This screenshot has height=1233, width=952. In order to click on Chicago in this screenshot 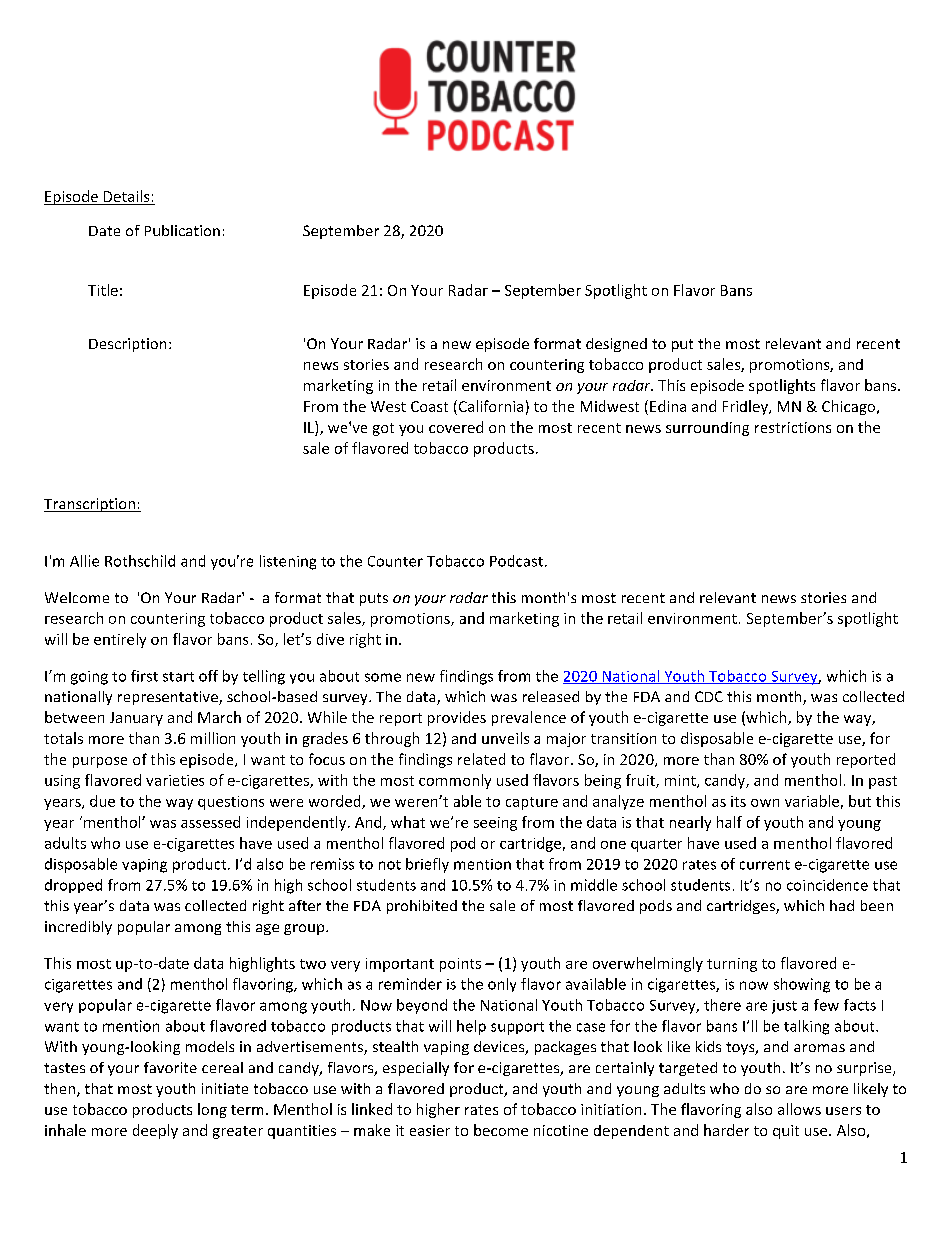, I will do `click(850, 407)`.
